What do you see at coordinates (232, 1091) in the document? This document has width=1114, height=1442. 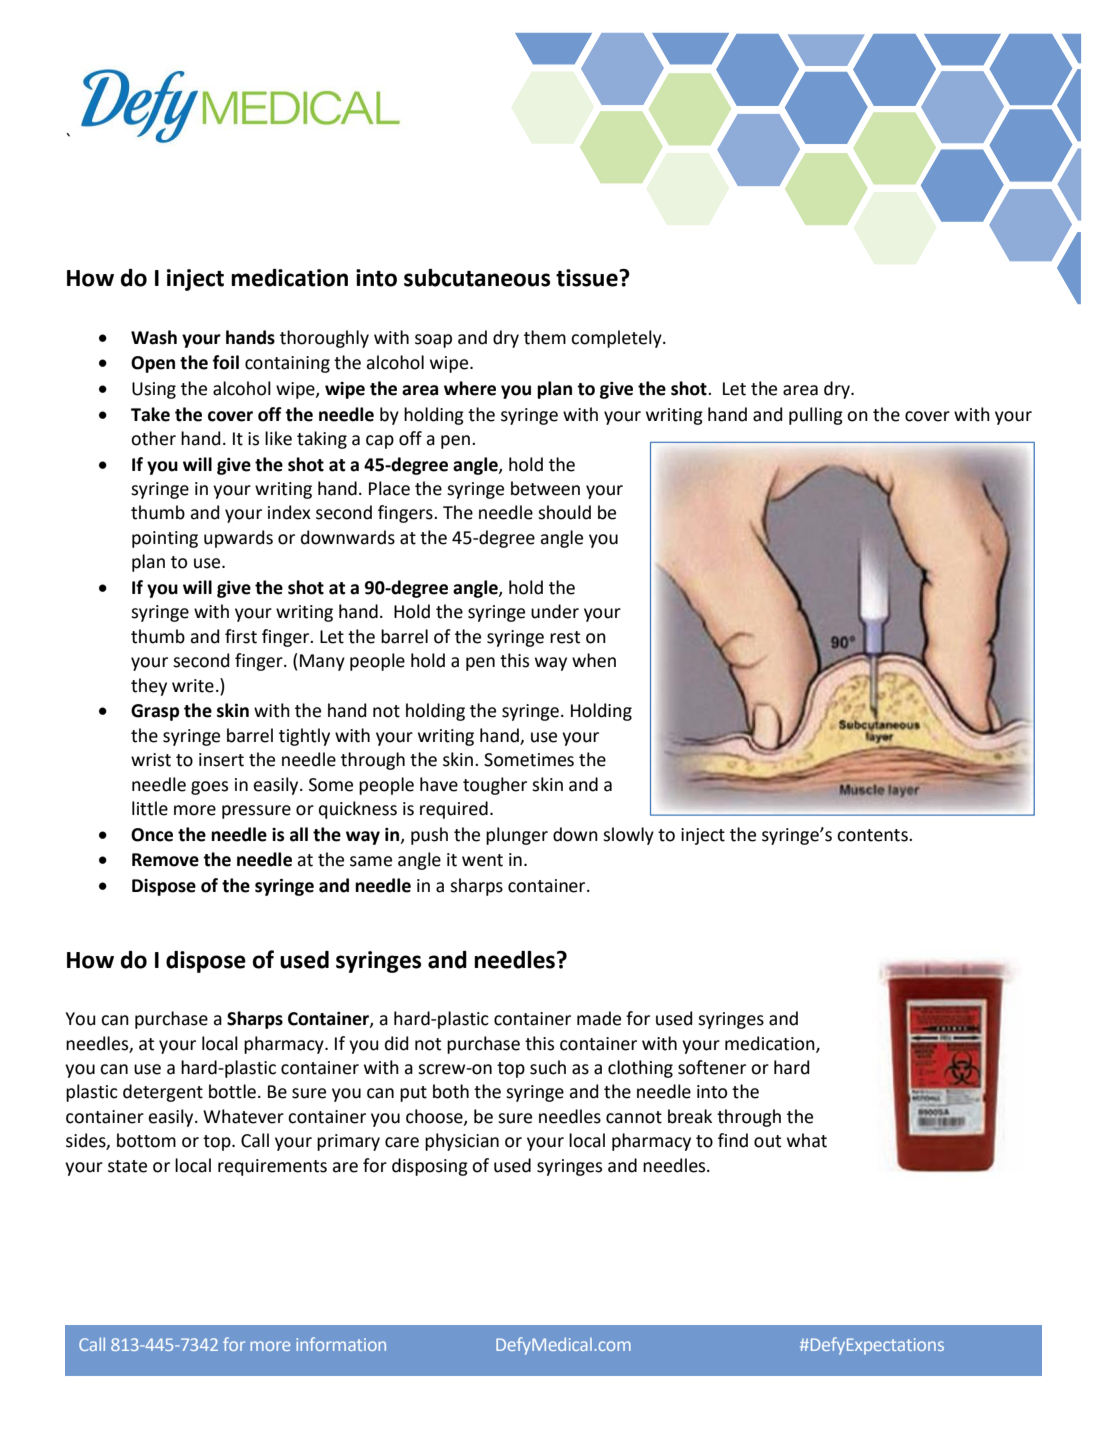 I see `bottle` at bounding box center [232, 1091].
